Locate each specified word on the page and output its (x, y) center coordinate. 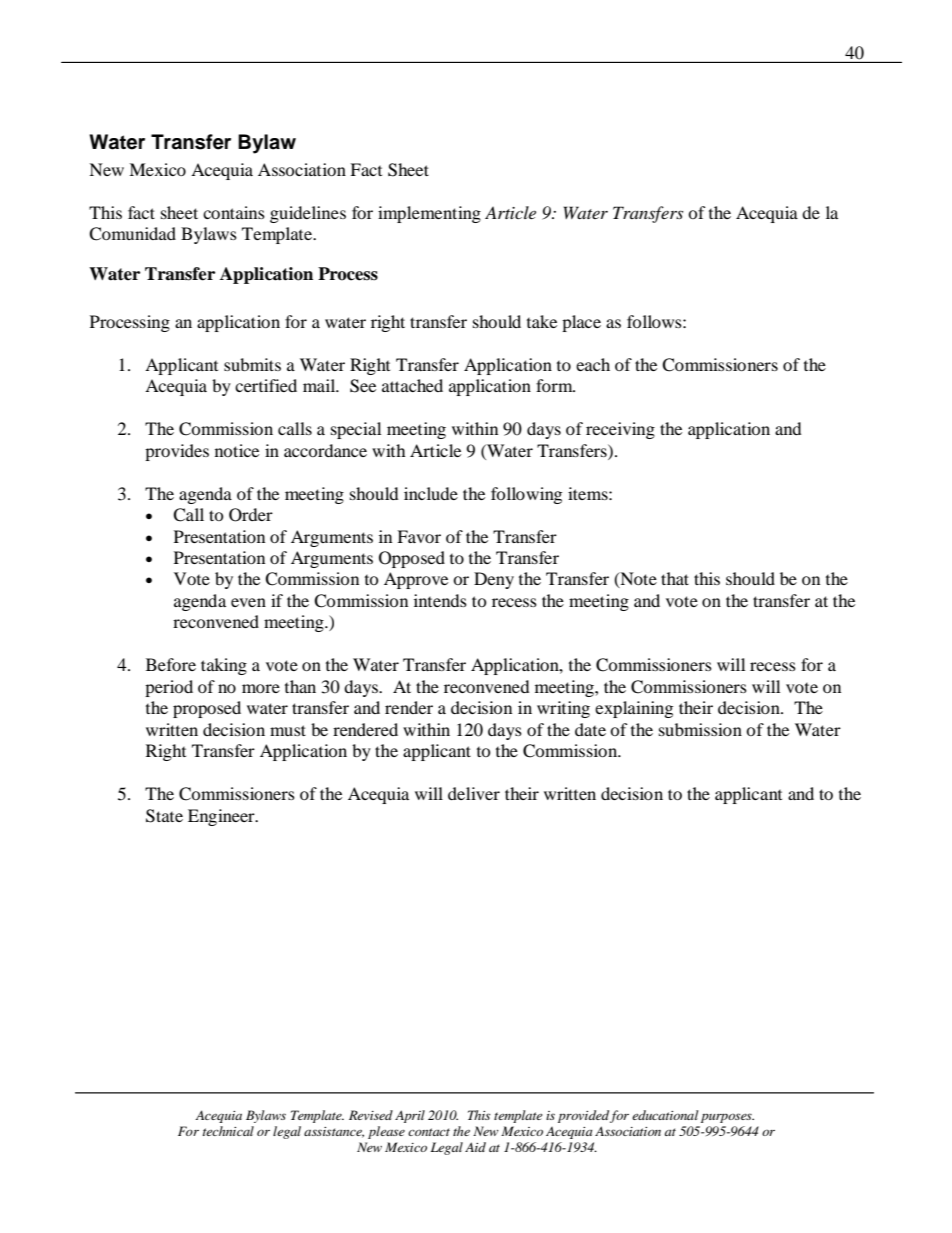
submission (700, 729)
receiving (620, 430)
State (164, 816)
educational (665, 1115)
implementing (429, 214)
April (410, 1116)
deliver (474, 793)
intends (440, 600)
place (581, 323)
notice (237, 450)
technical (228, 1131)
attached (412, 385)
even (248, 602)
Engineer (222, 817)
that (675, 578)
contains (234, 212)
